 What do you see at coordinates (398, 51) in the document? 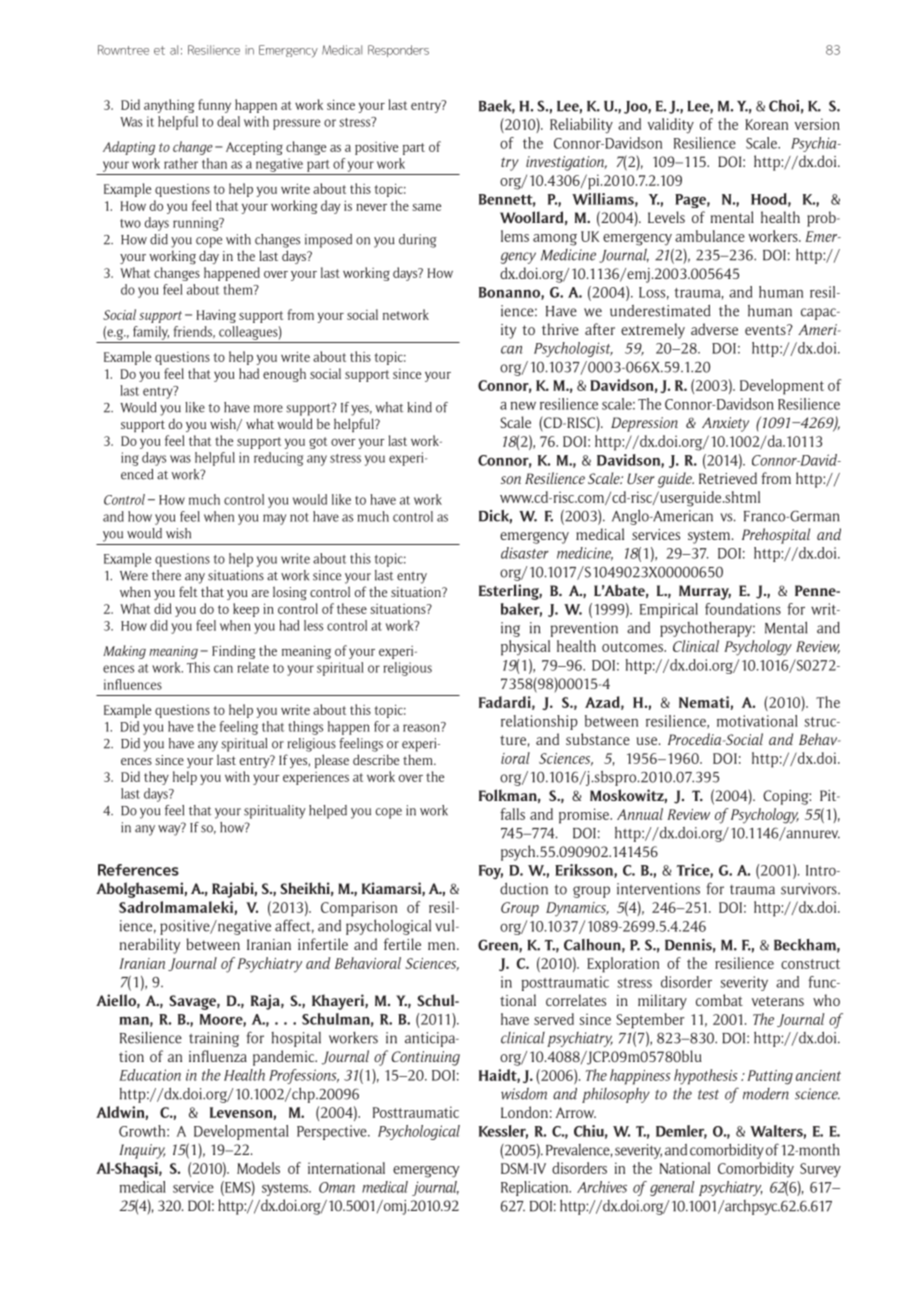
I see `Responders` at bounding box center [398, 51].
